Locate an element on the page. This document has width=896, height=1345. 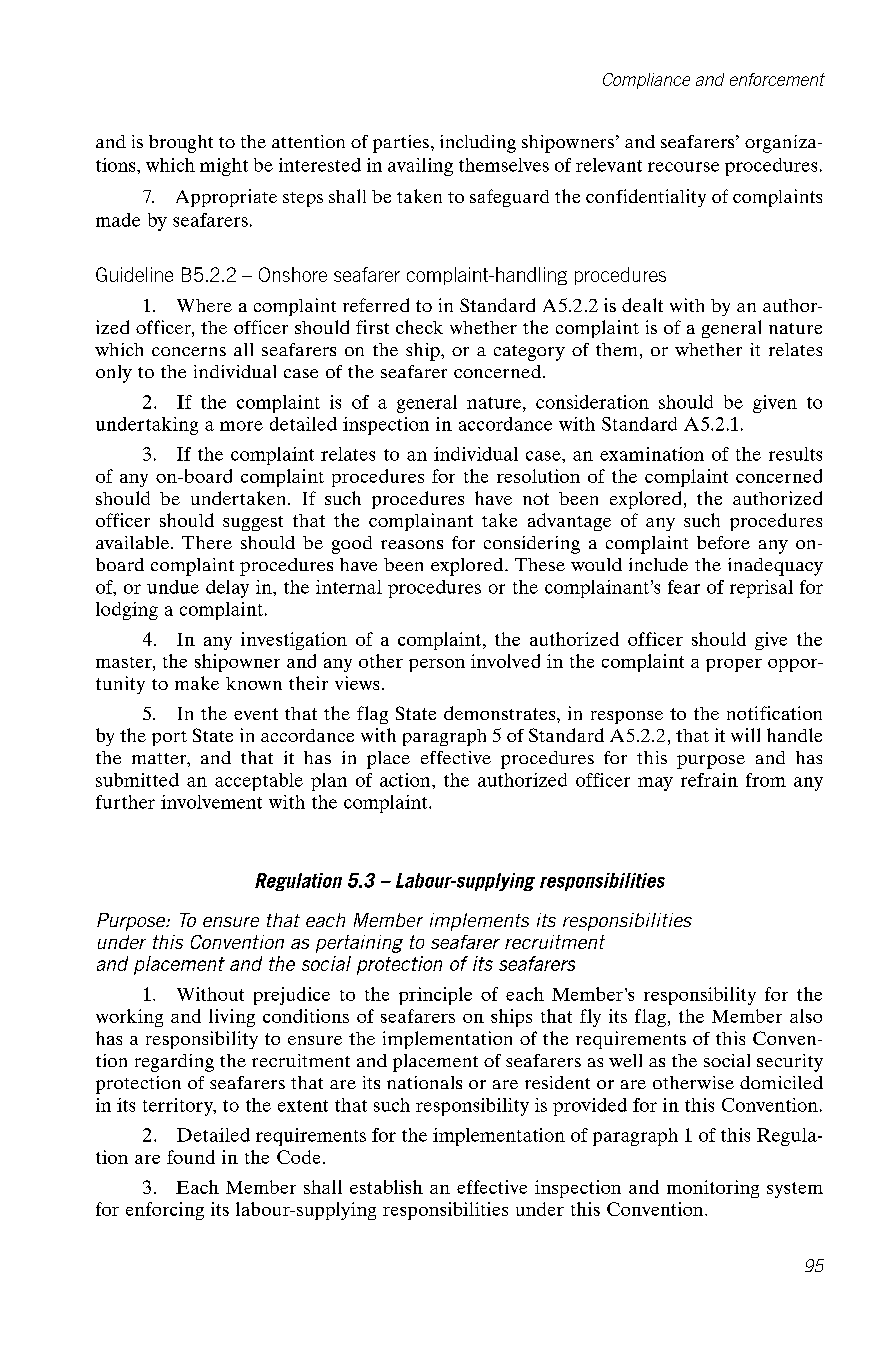
establish is located at coordinates (386, 1187).
